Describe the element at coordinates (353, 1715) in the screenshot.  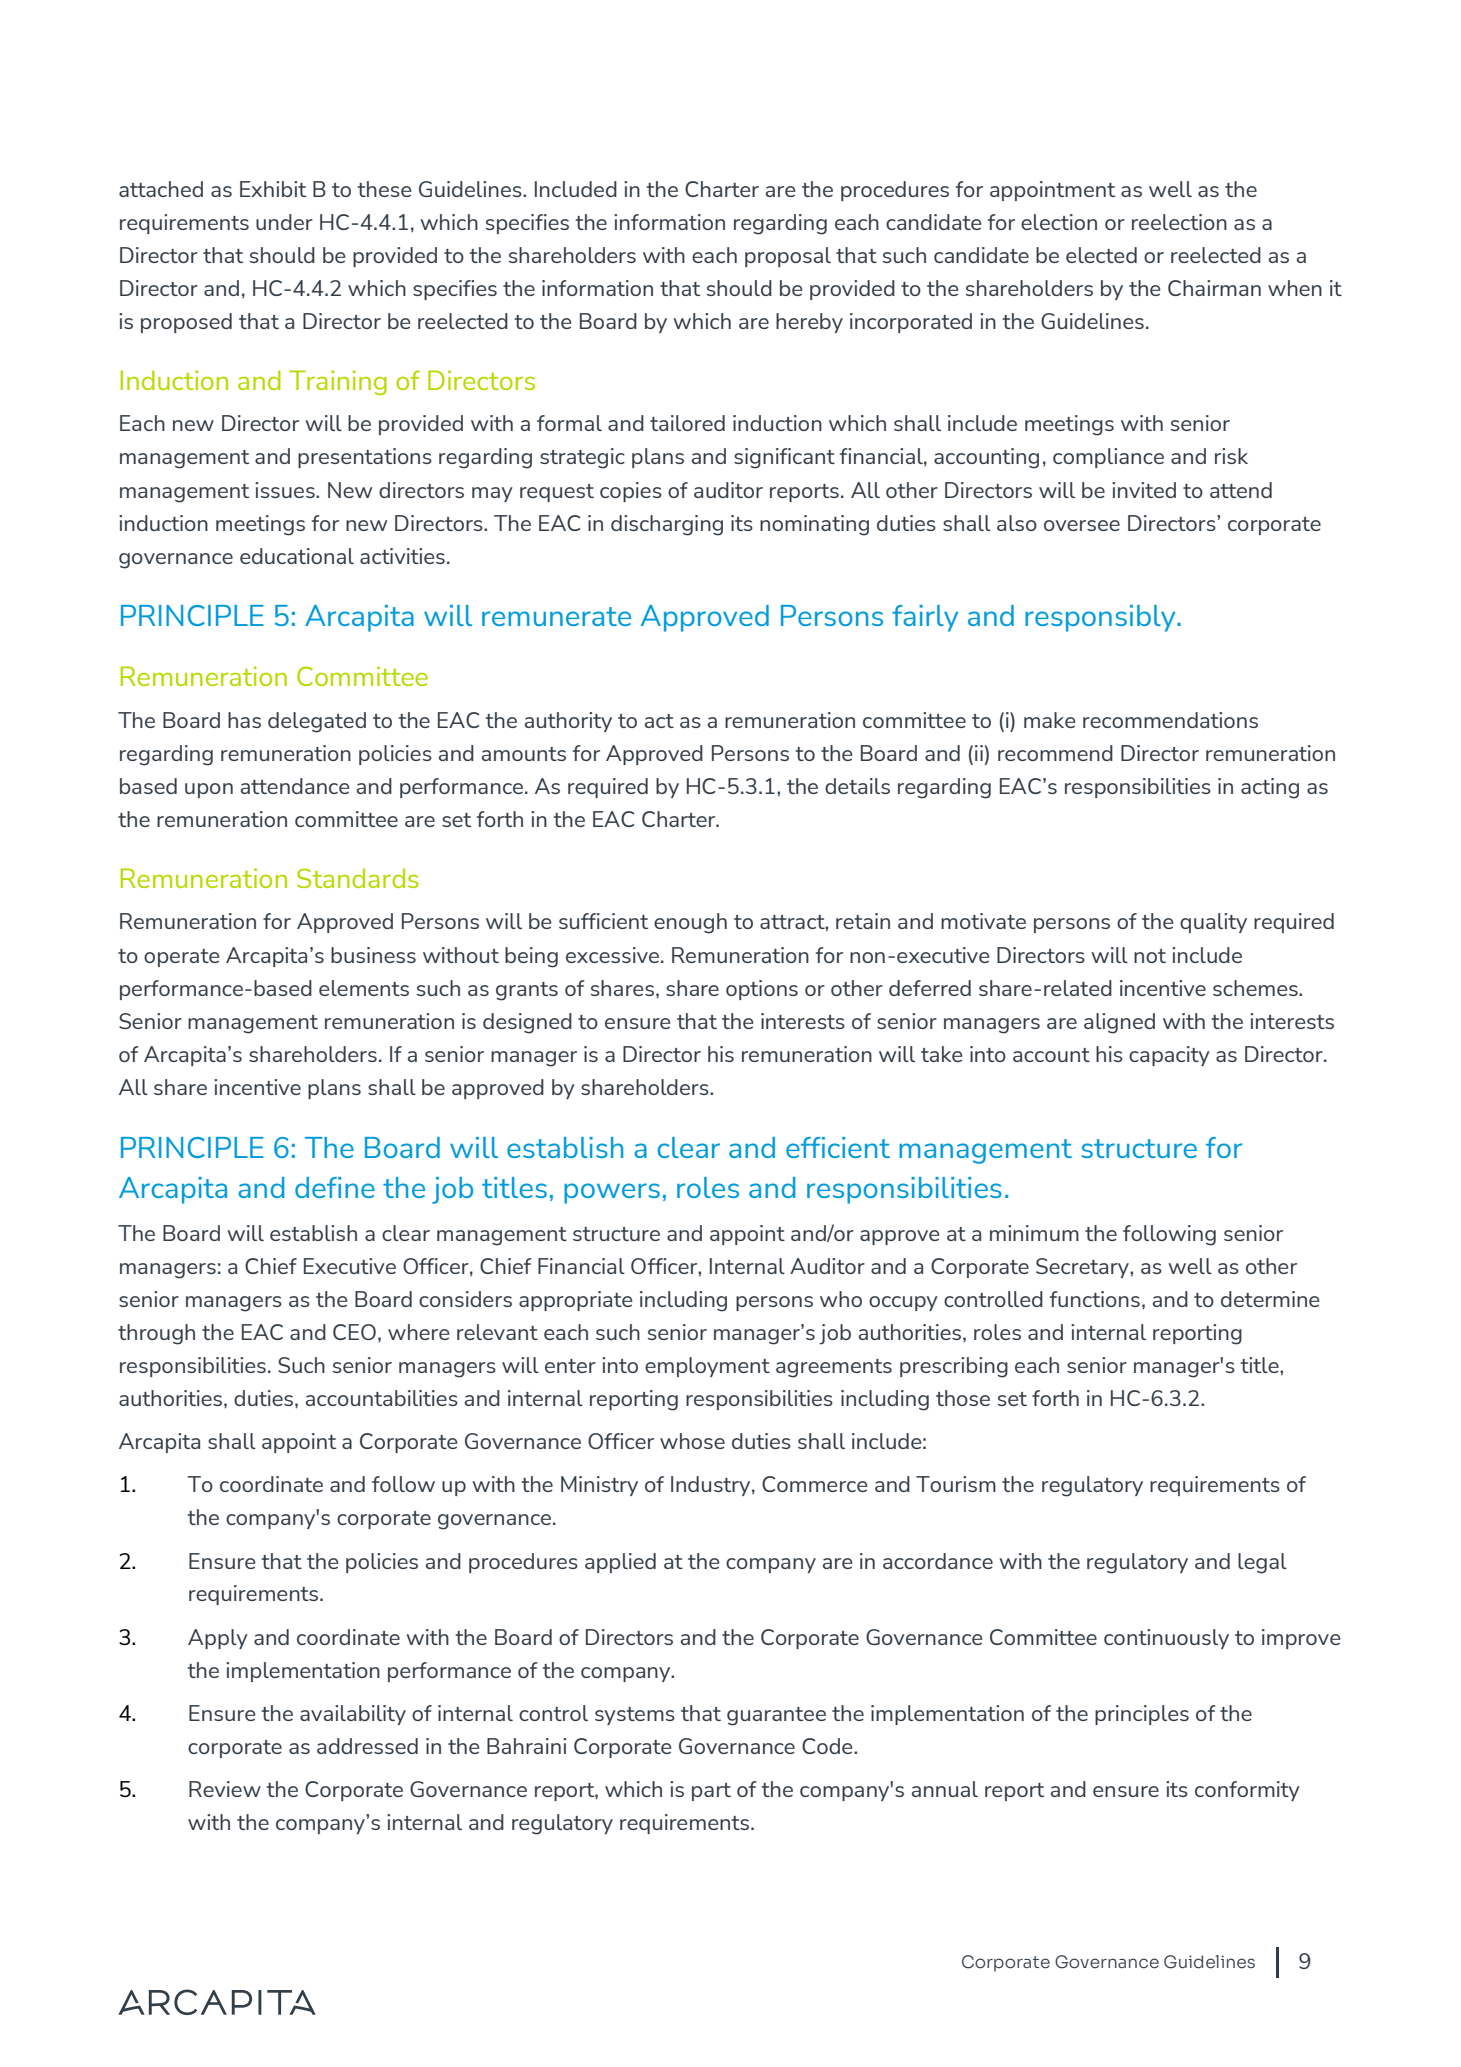
I see `availability` at that location.
